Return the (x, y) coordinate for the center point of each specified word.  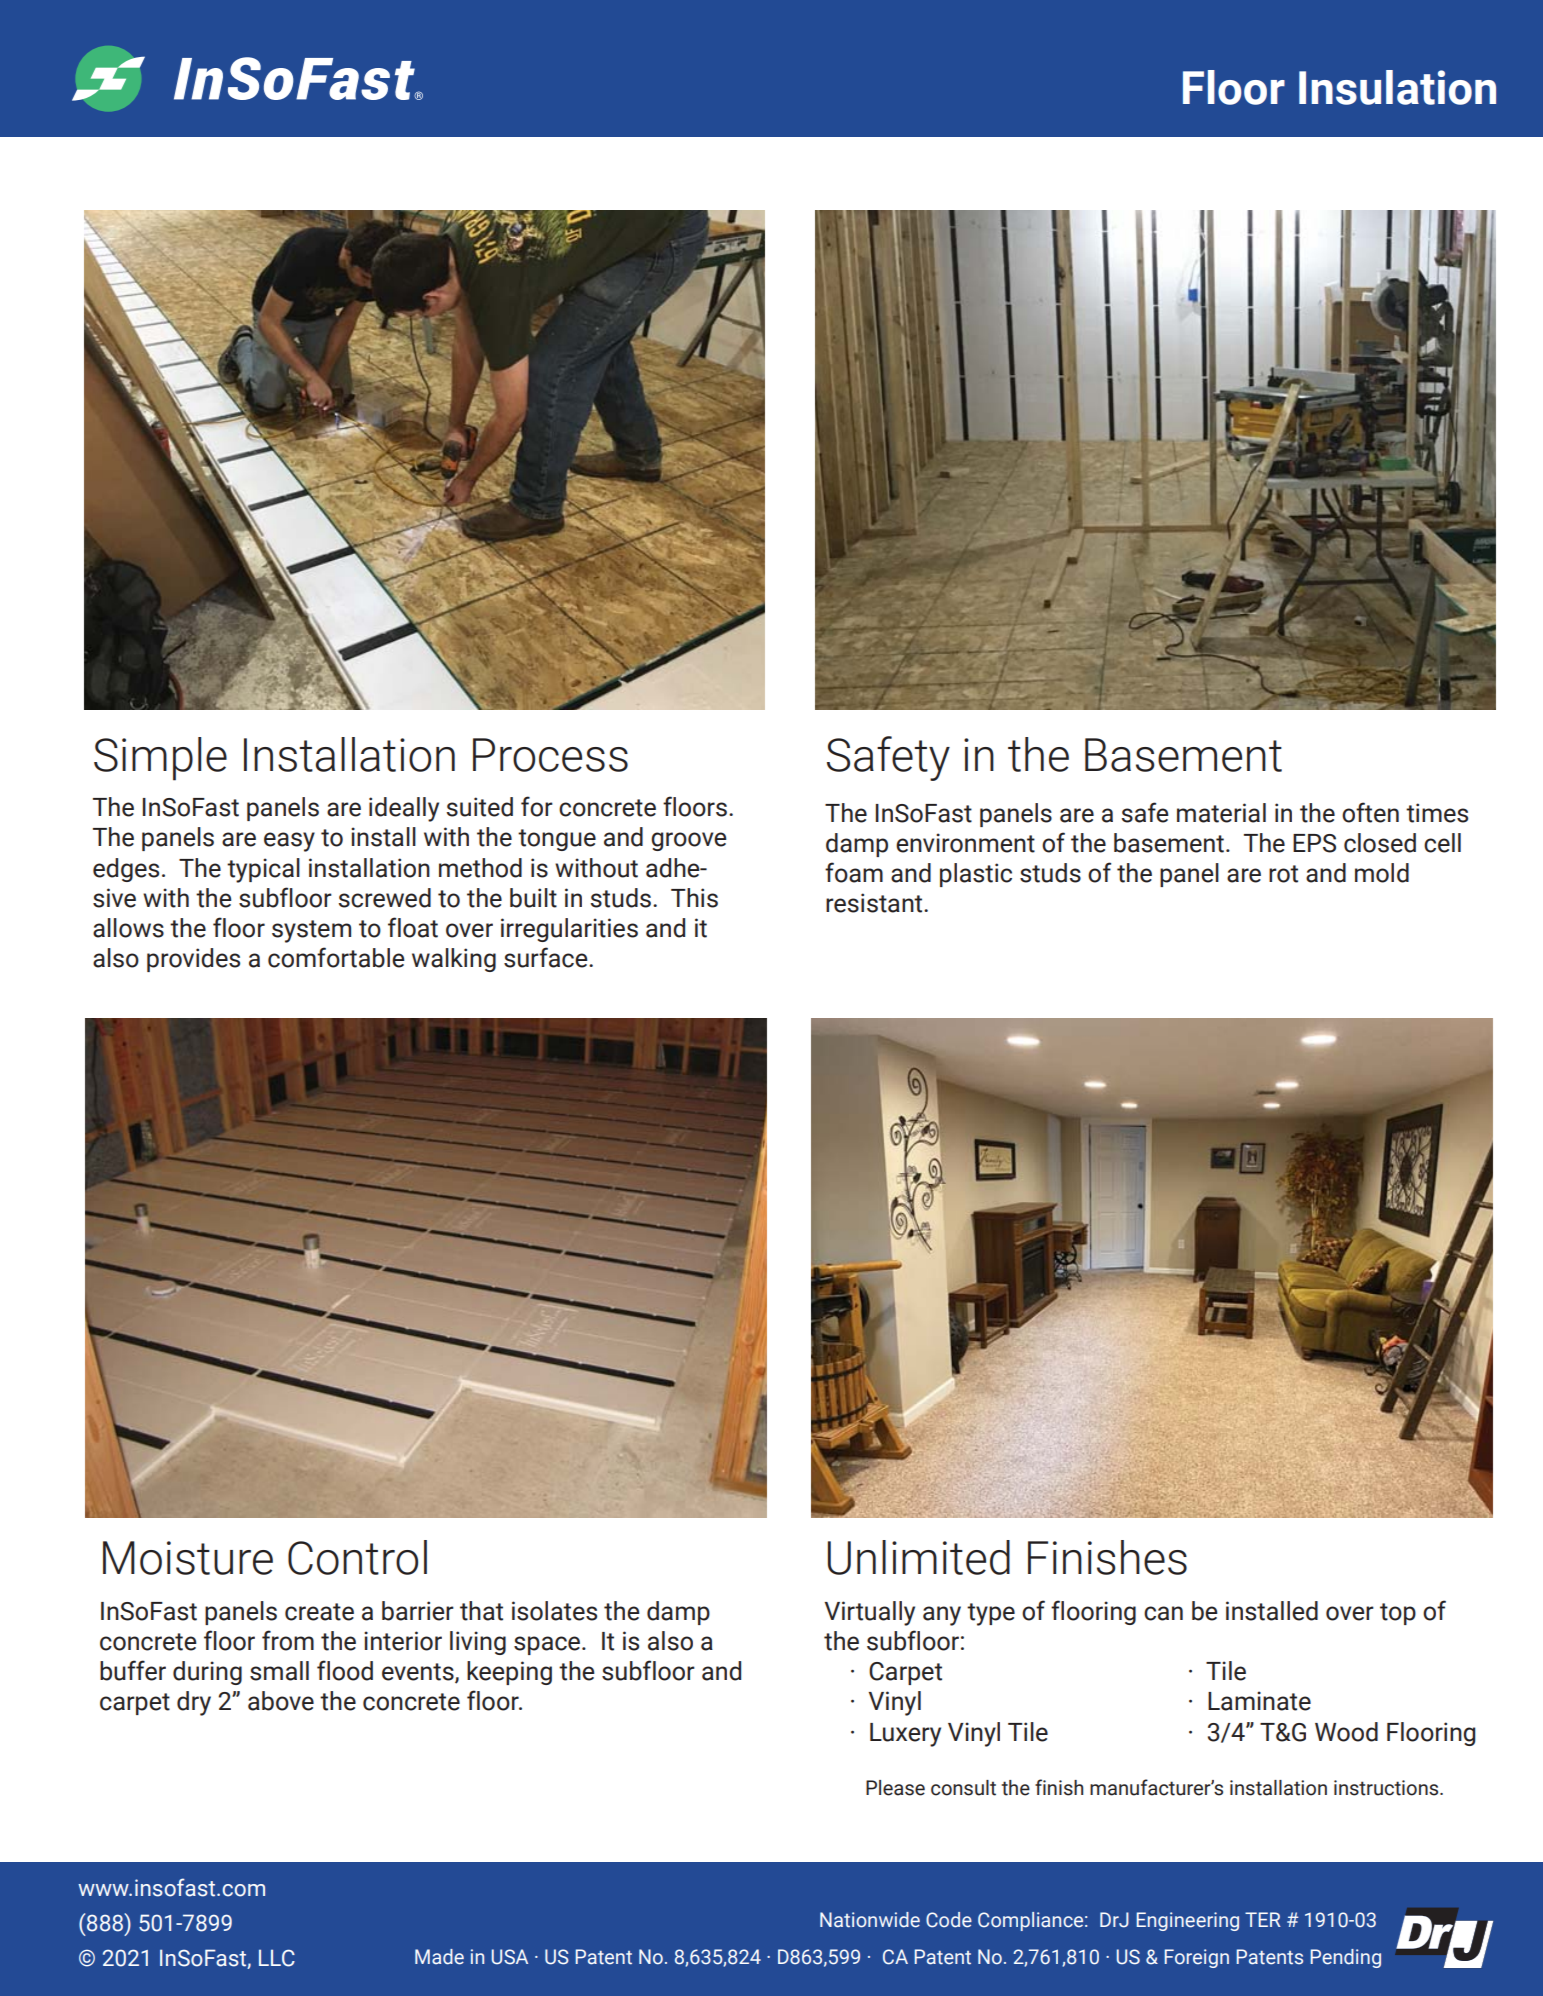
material (1221, 813)
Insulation (1397, 87)
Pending (1346, 1958)
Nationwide (870, 1920)
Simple (160, 759)
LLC (277, 1958)
